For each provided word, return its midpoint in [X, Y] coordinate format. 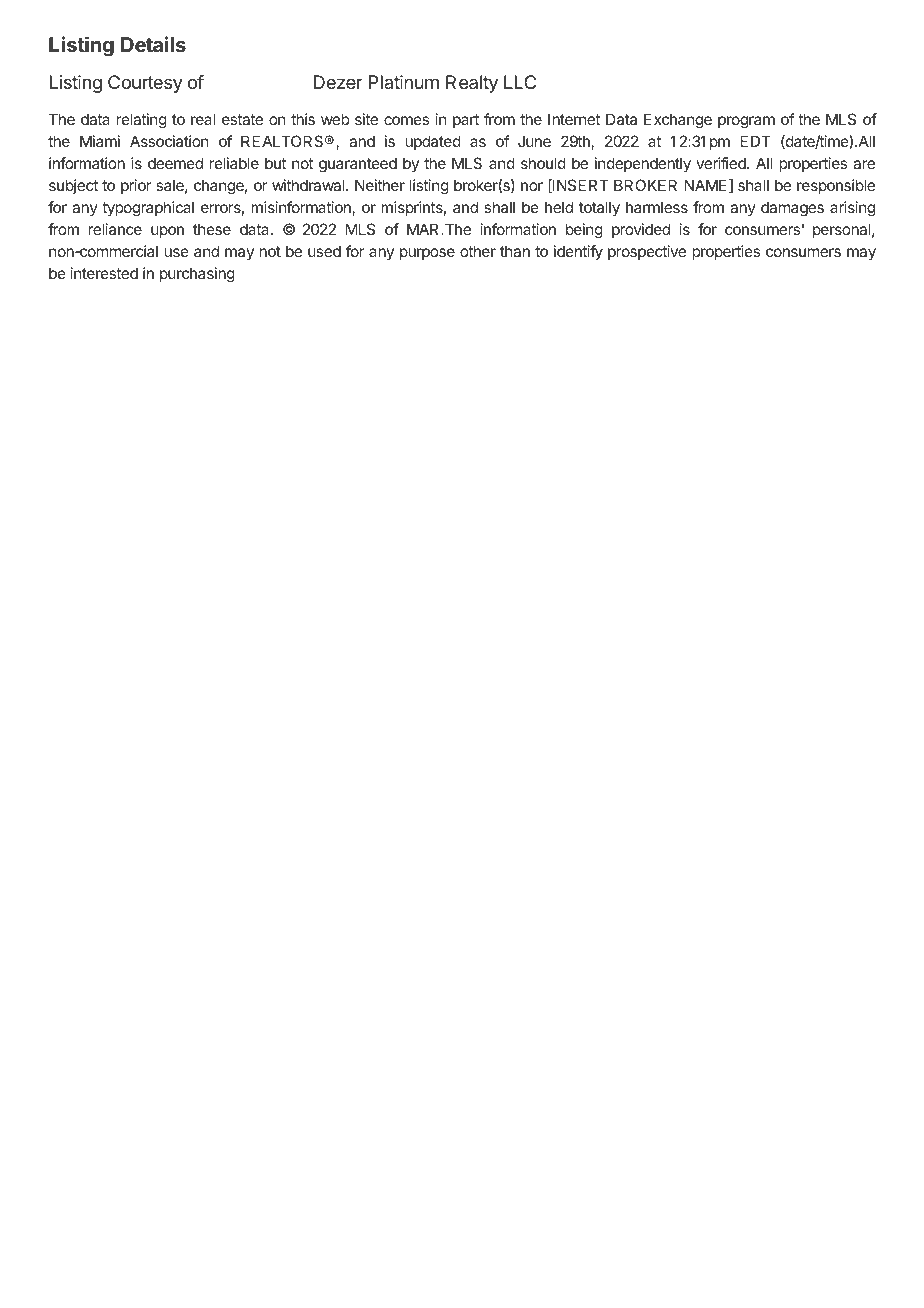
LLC [520, 82]
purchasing [197, 275]
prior [136, 186]
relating [142, 121]
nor [532, 186]
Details [153, 44]
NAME [707, 186]
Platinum [404, 82]
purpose [427, 254]
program [746, 122]
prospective [647, 252]
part [466, 121]
